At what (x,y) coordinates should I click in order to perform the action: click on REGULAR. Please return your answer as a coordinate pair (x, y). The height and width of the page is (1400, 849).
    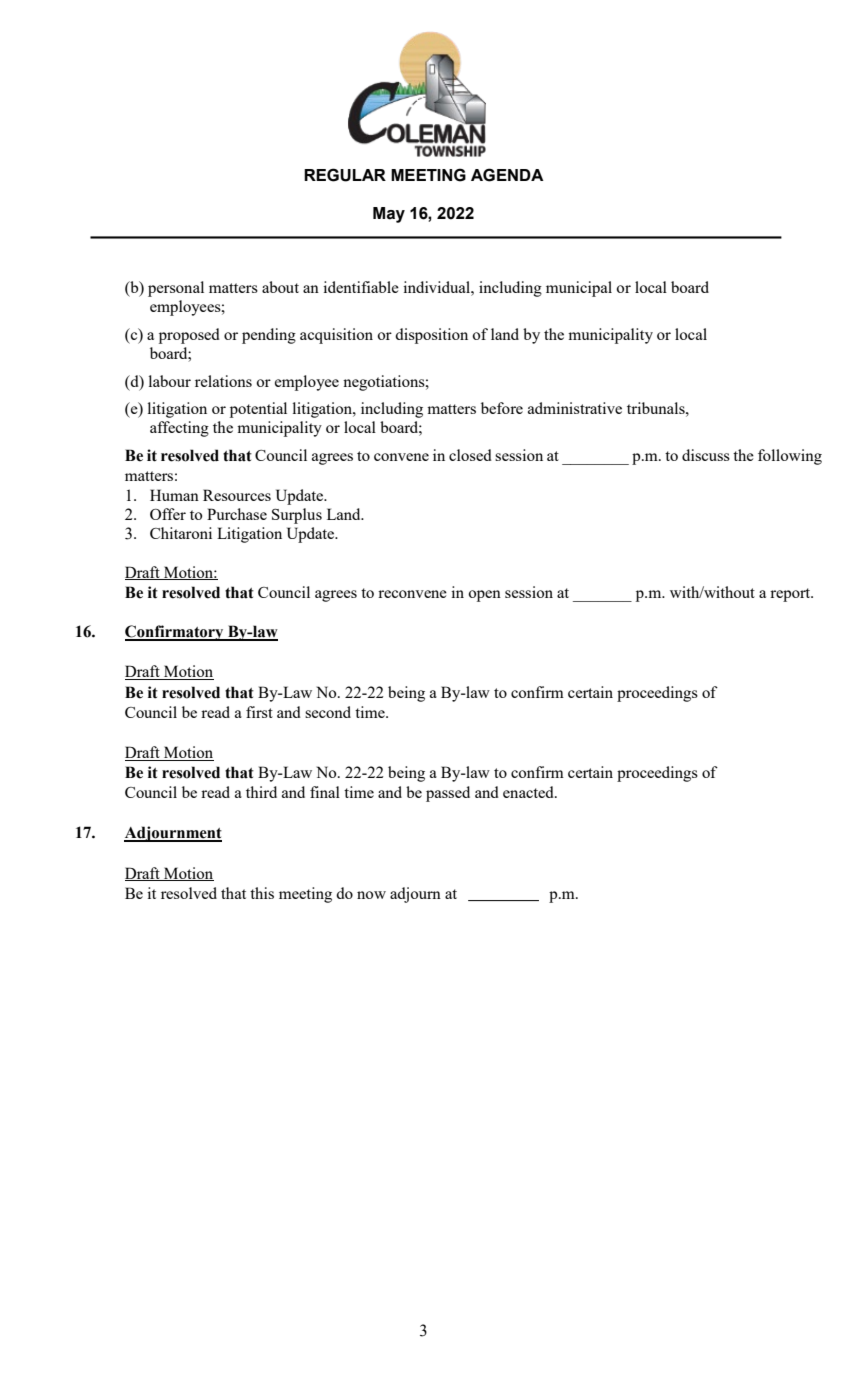
    Looking at the image, I should click on (345, 175).
